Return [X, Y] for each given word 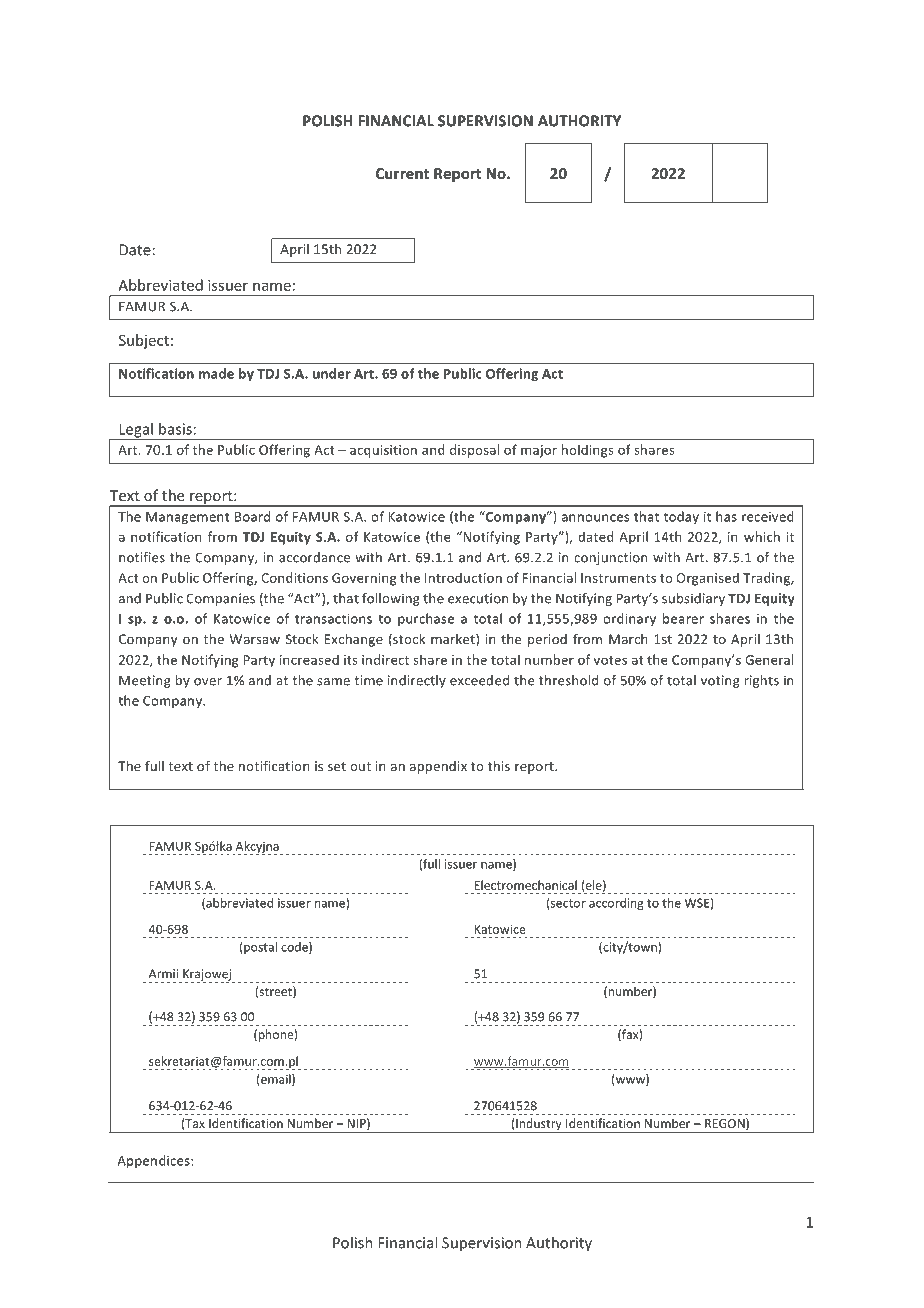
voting [720, 681]
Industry [539, 1125]
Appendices [154, 1161]
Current [402, 173]
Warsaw [255, 639]
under [332, 373]
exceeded [479, 680]
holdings [588, 451]
